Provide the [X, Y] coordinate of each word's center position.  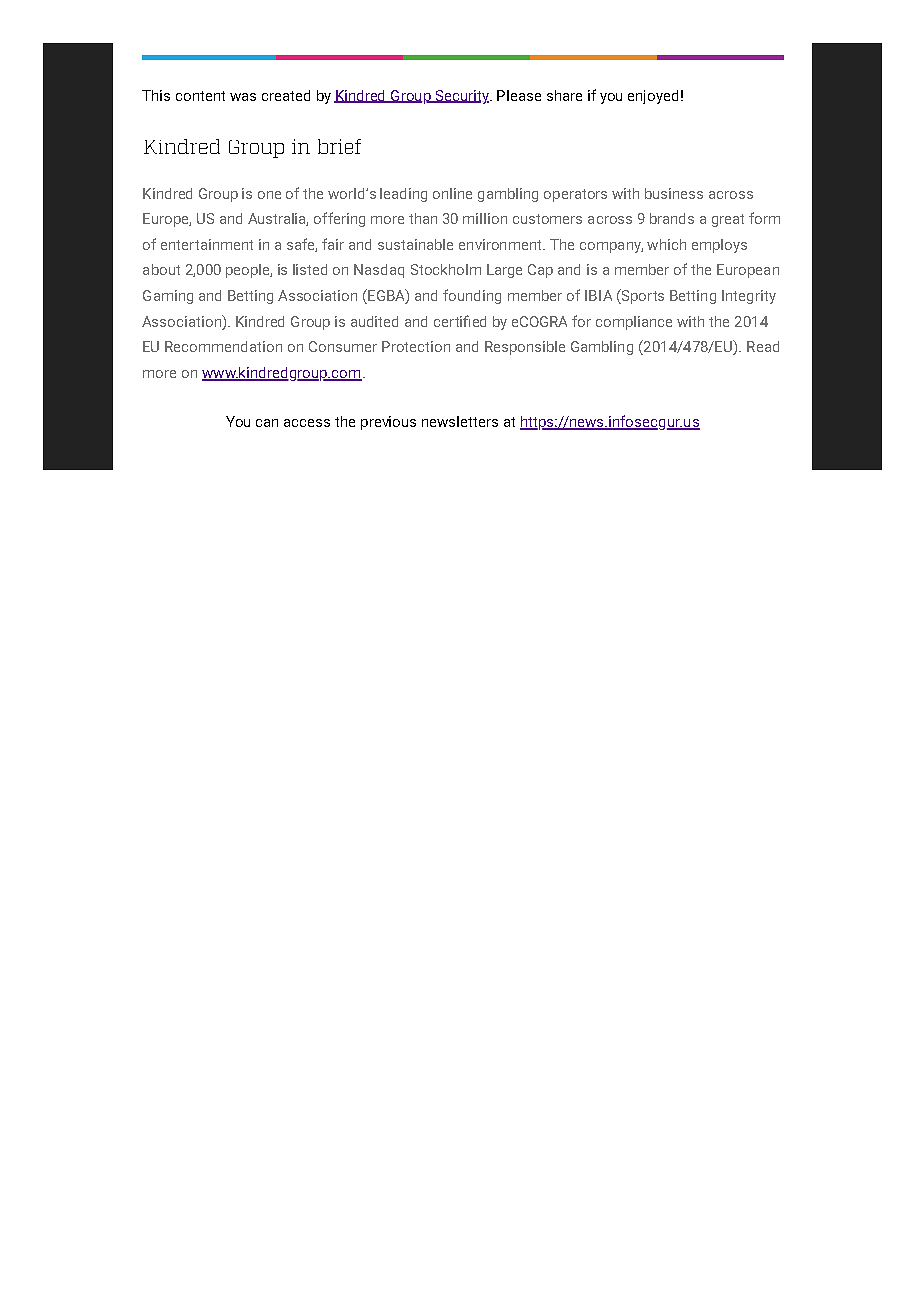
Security [462, 97]
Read [763, 346]
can [267, 423]
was [243, 97]
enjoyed [653, 97]
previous [388, 423]
